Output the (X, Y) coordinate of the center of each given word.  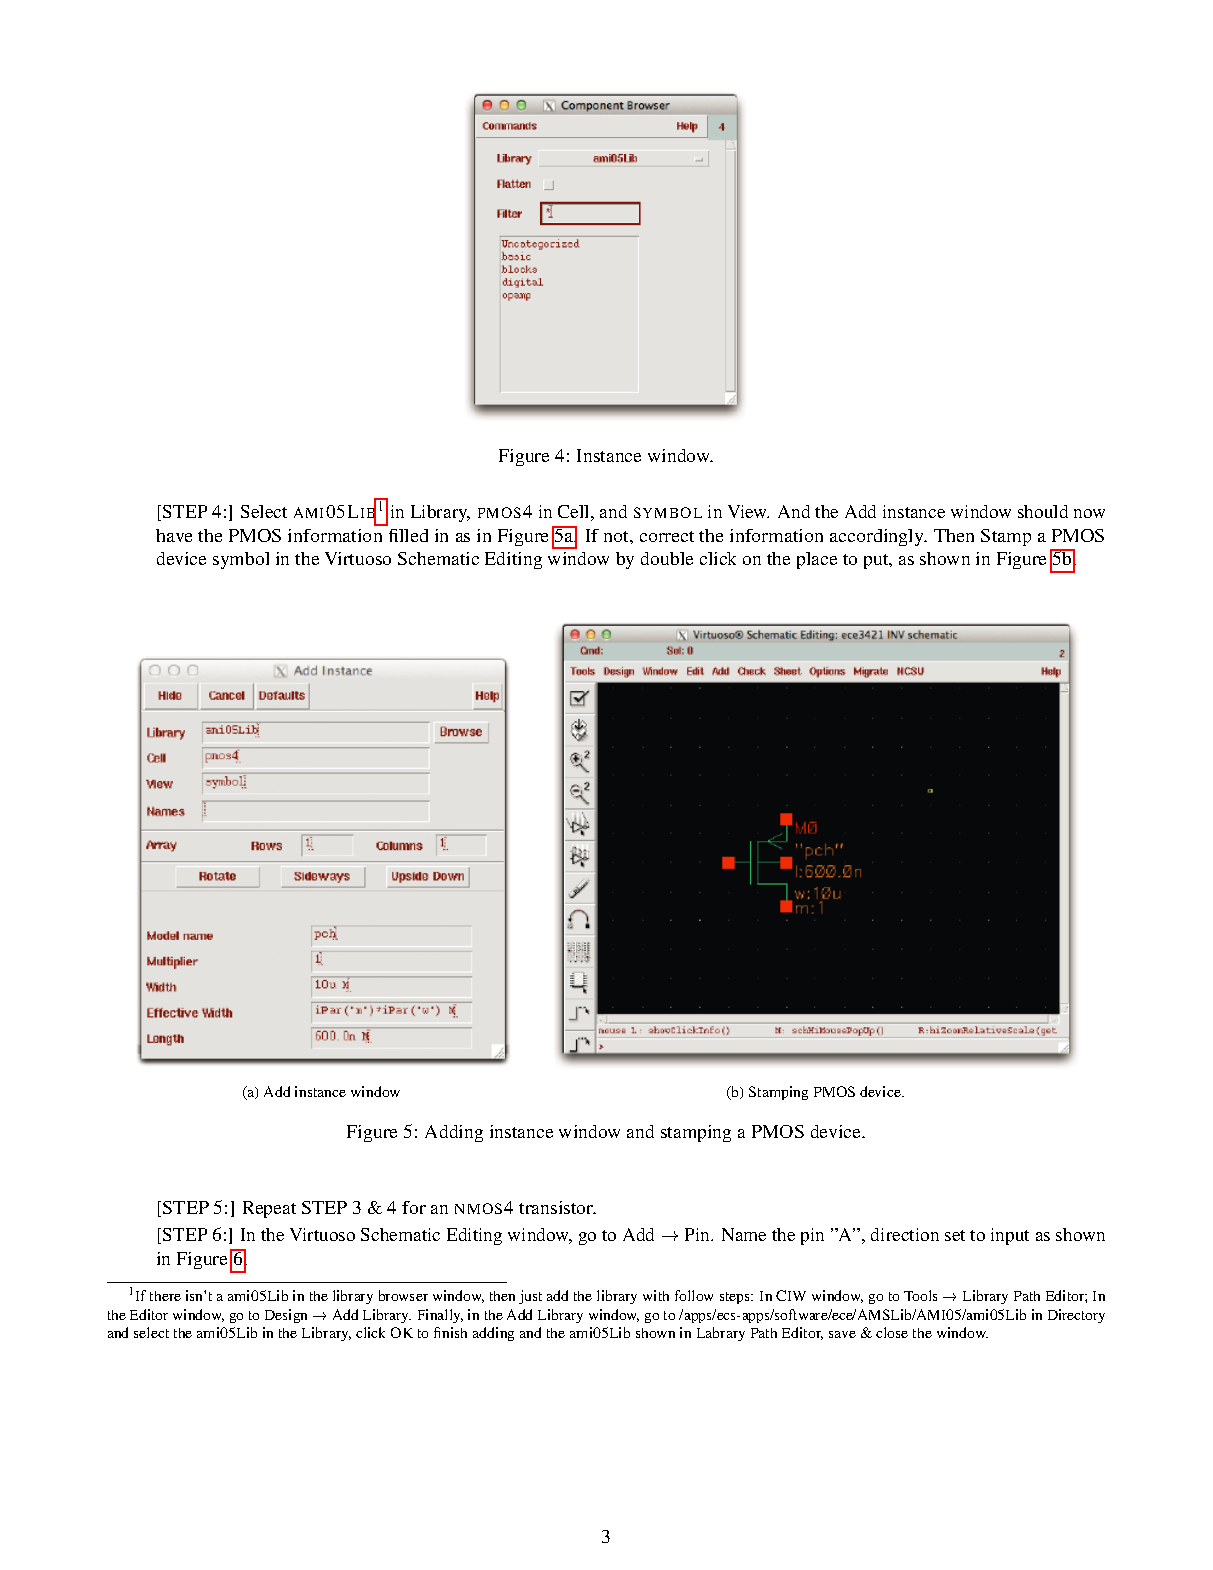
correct (667, 536)
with (656, 1295)
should (1043, 511)
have (174, 535)
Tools (920, 1295)
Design (286, 1316)
